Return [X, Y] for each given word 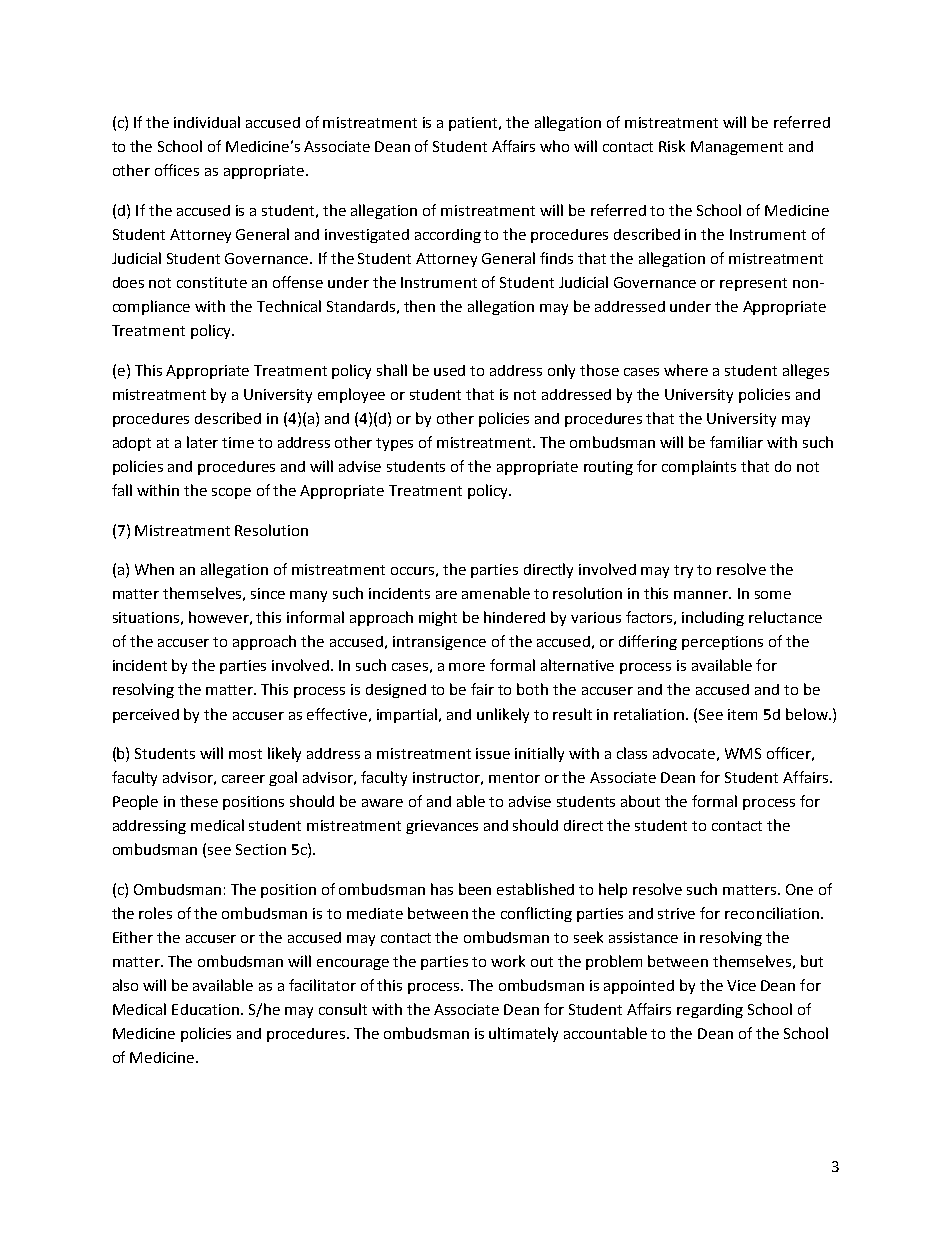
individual [207, 122]
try [683, 571]
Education [207, 1009]
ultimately [523, 1034]
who [554, 146]
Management [737, 148]
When [154, 569]
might [438, 618]
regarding [710, 1011]
